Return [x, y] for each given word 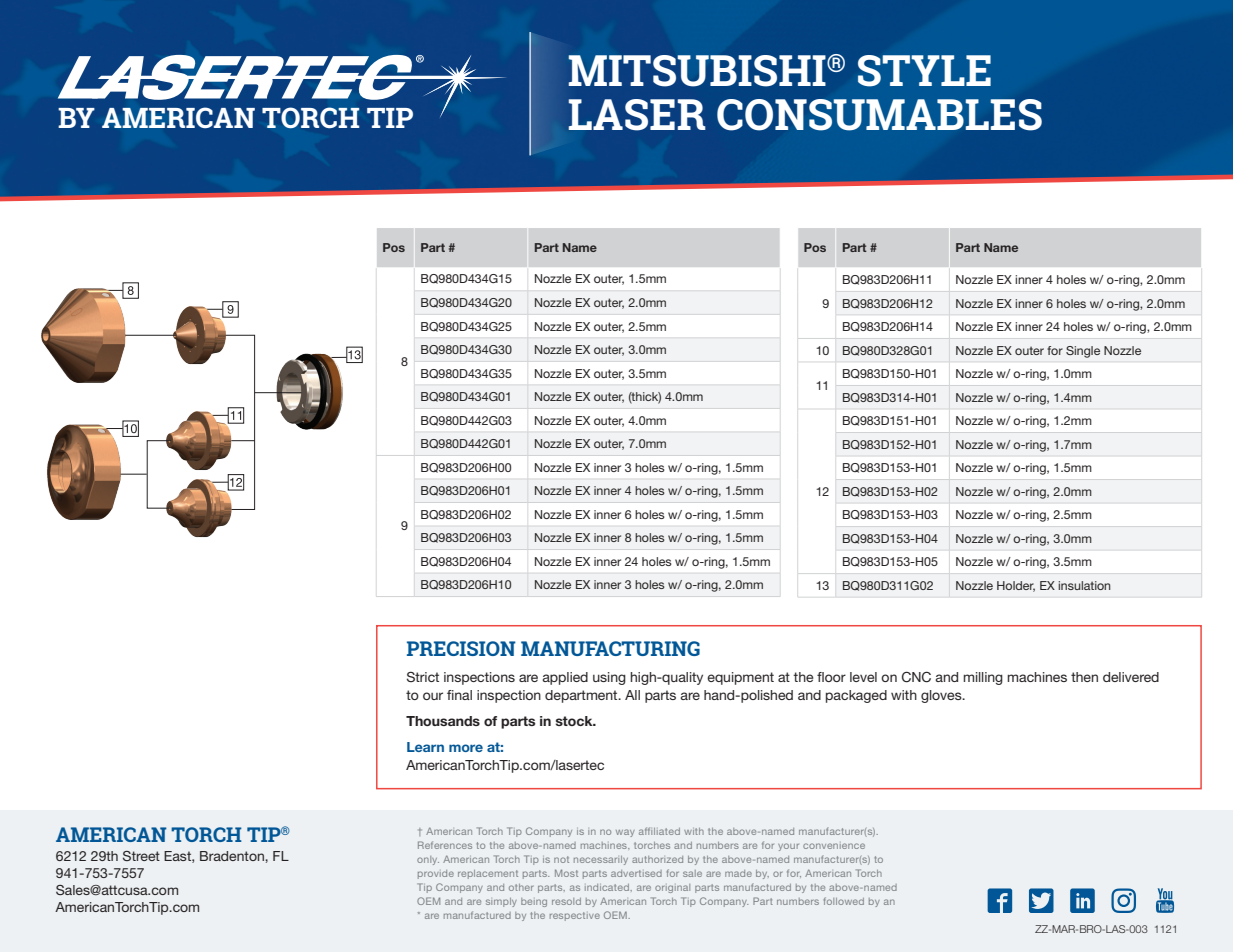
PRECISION [461, 648]
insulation [1084, 585]
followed [844, 901]
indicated [608, 887]
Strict [423, 677]
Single [1083, 352]
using [609, 678]
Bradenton [233, 856]
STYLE [924, 71]
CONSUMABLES [879, 115]
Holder [1016, 586]
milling [983, 678]
